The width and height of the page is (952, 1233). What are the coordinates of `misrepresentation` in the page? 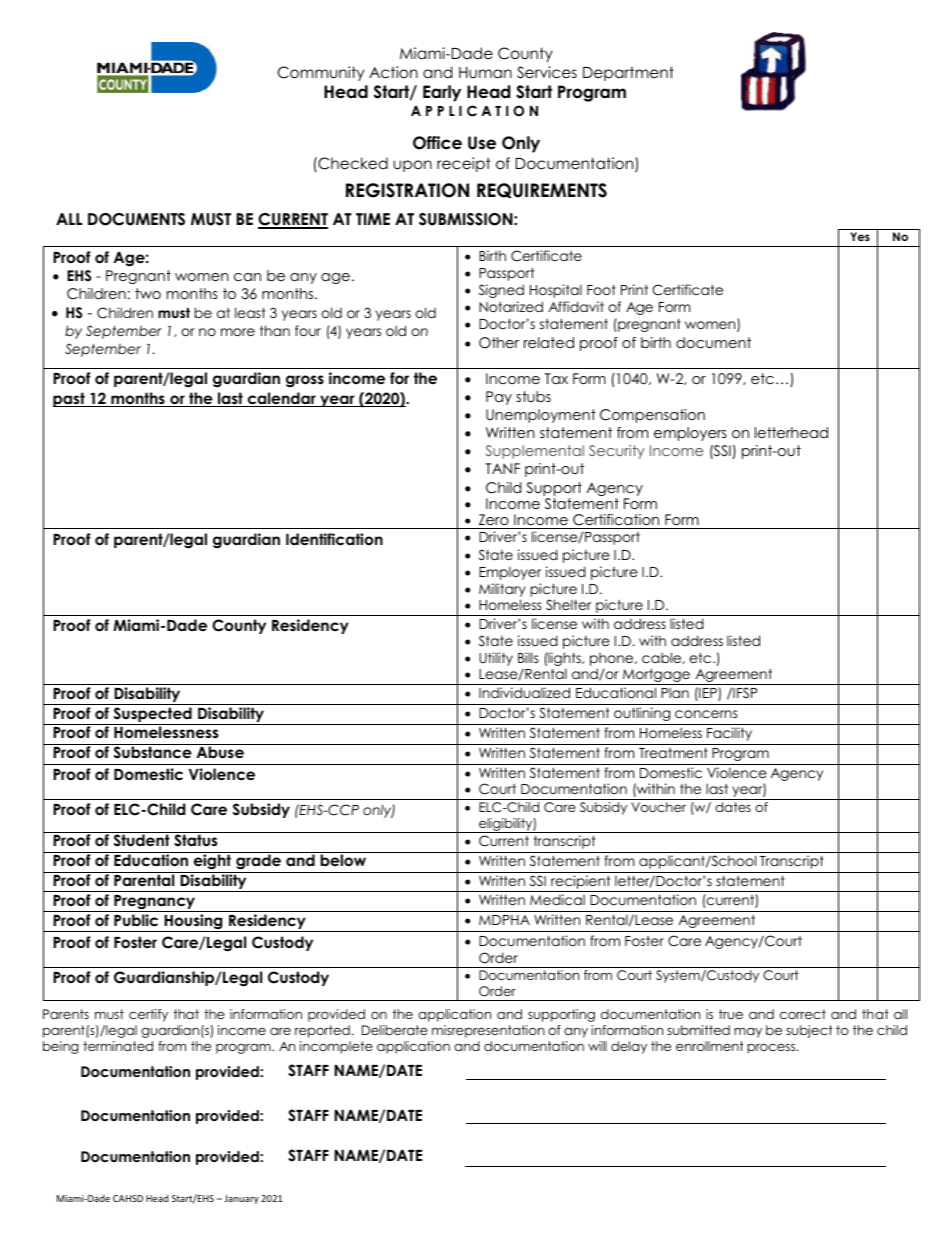 It's located at (488, 1031).
